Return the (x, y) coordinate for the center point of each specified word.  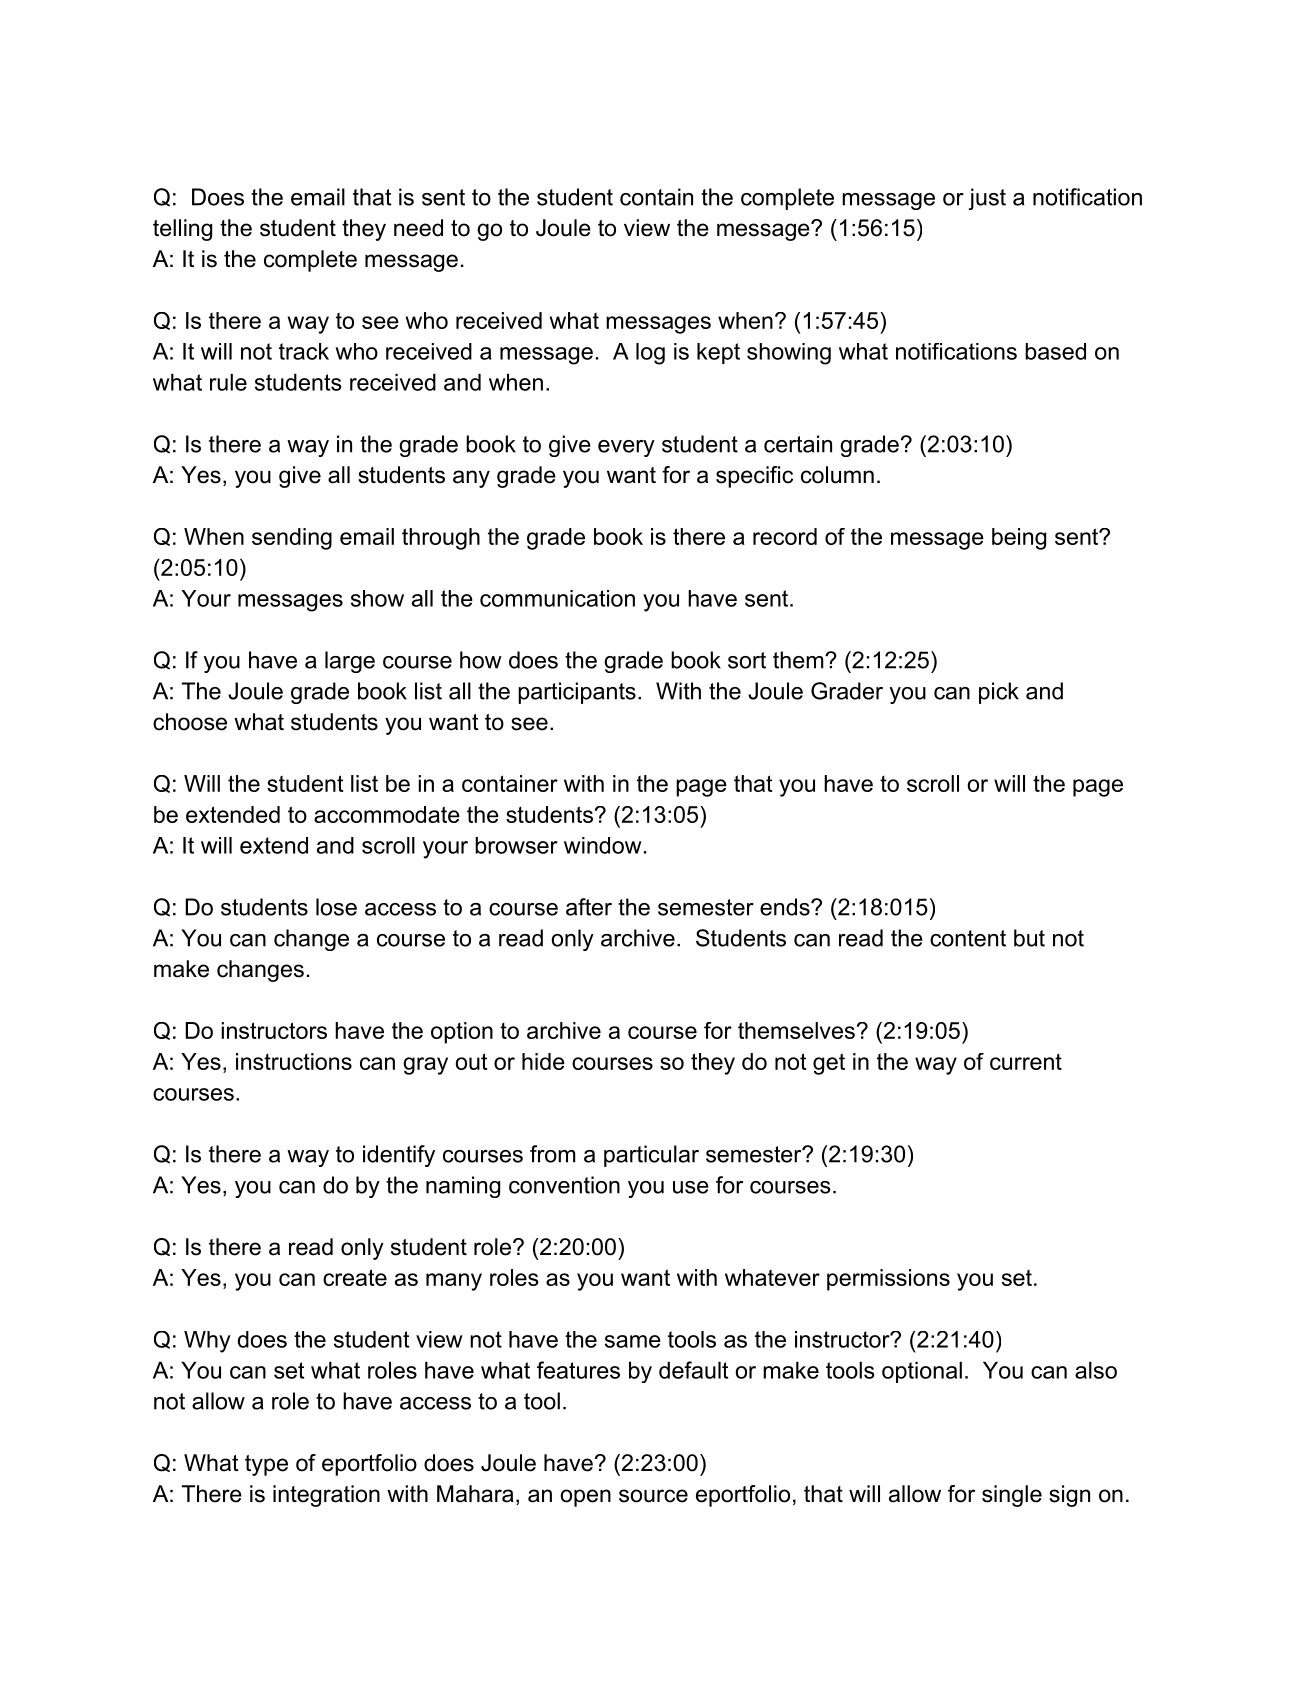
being (1019, 539)
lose (336, 907)
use (691, 1187)
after (589, 907)
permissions (888, 1280)
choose (190, 722)
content (968, 938)
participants (577, 693)
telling (182, 230)
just (987, 199)
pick (999, 693)
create (355, 1277)
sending (292, 539)
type (266, 1465)
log (650, 354)
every (626, 448)
